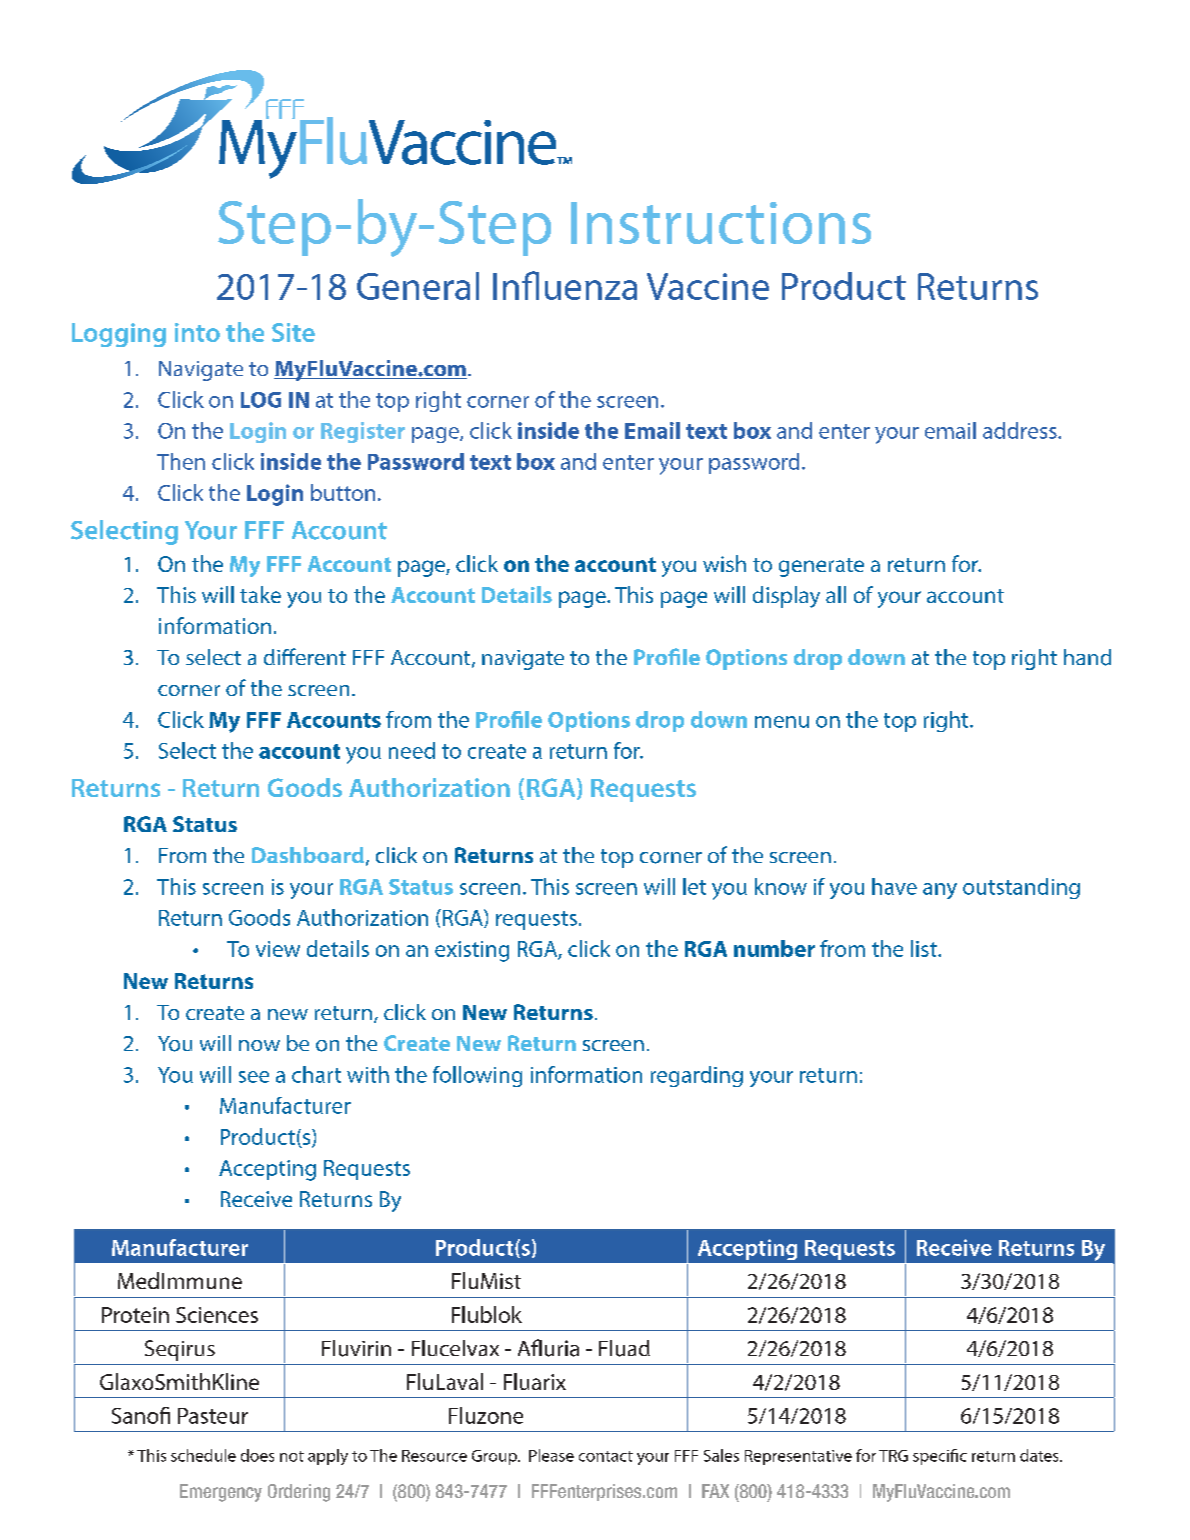 The width and height of the image is (1190, 1540). What do you see at coordinates (836, 594) in the image?
I see `all` at bounding box center [836, 594].
